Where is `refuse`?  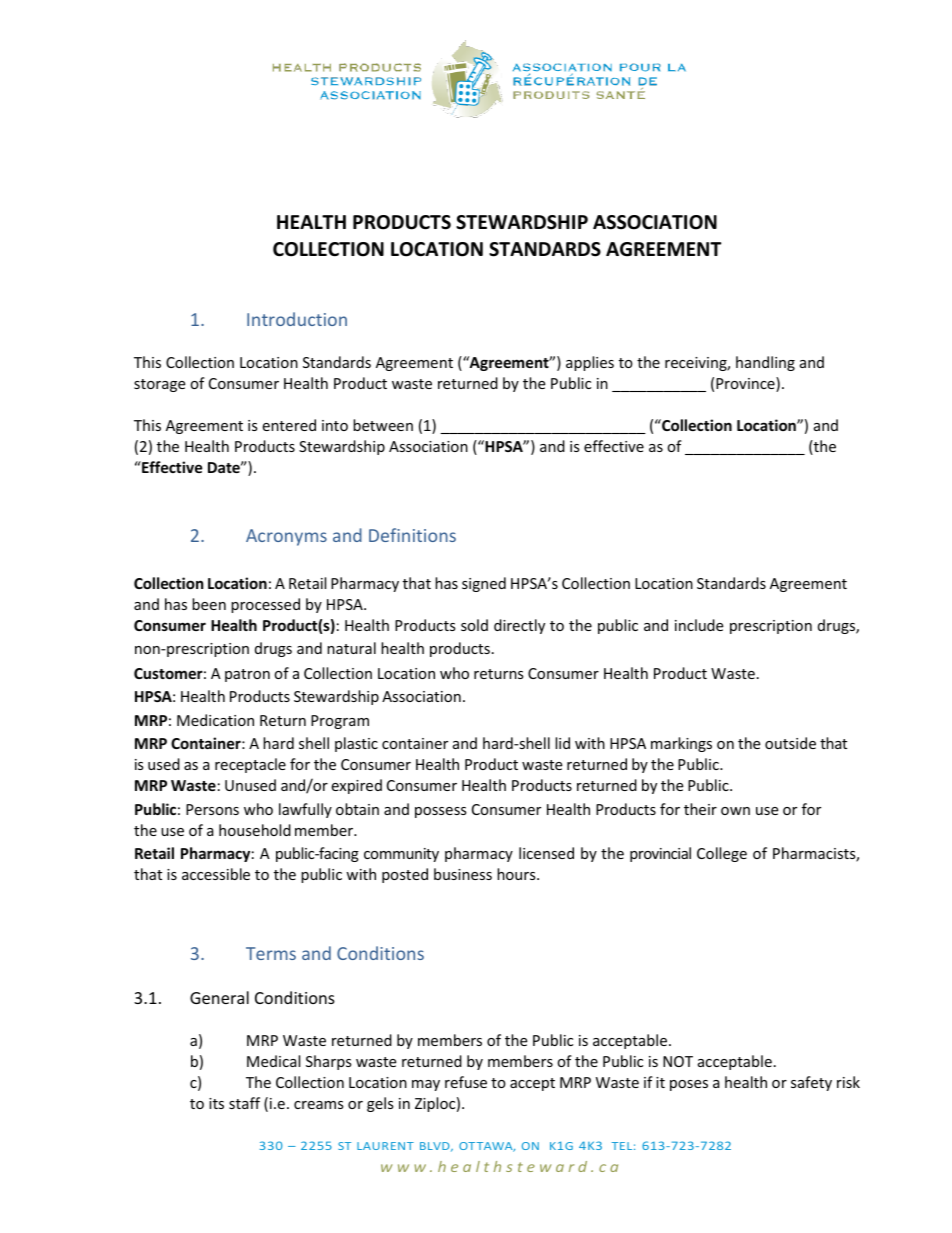 refuse is located at coordinates (466, 1082).
